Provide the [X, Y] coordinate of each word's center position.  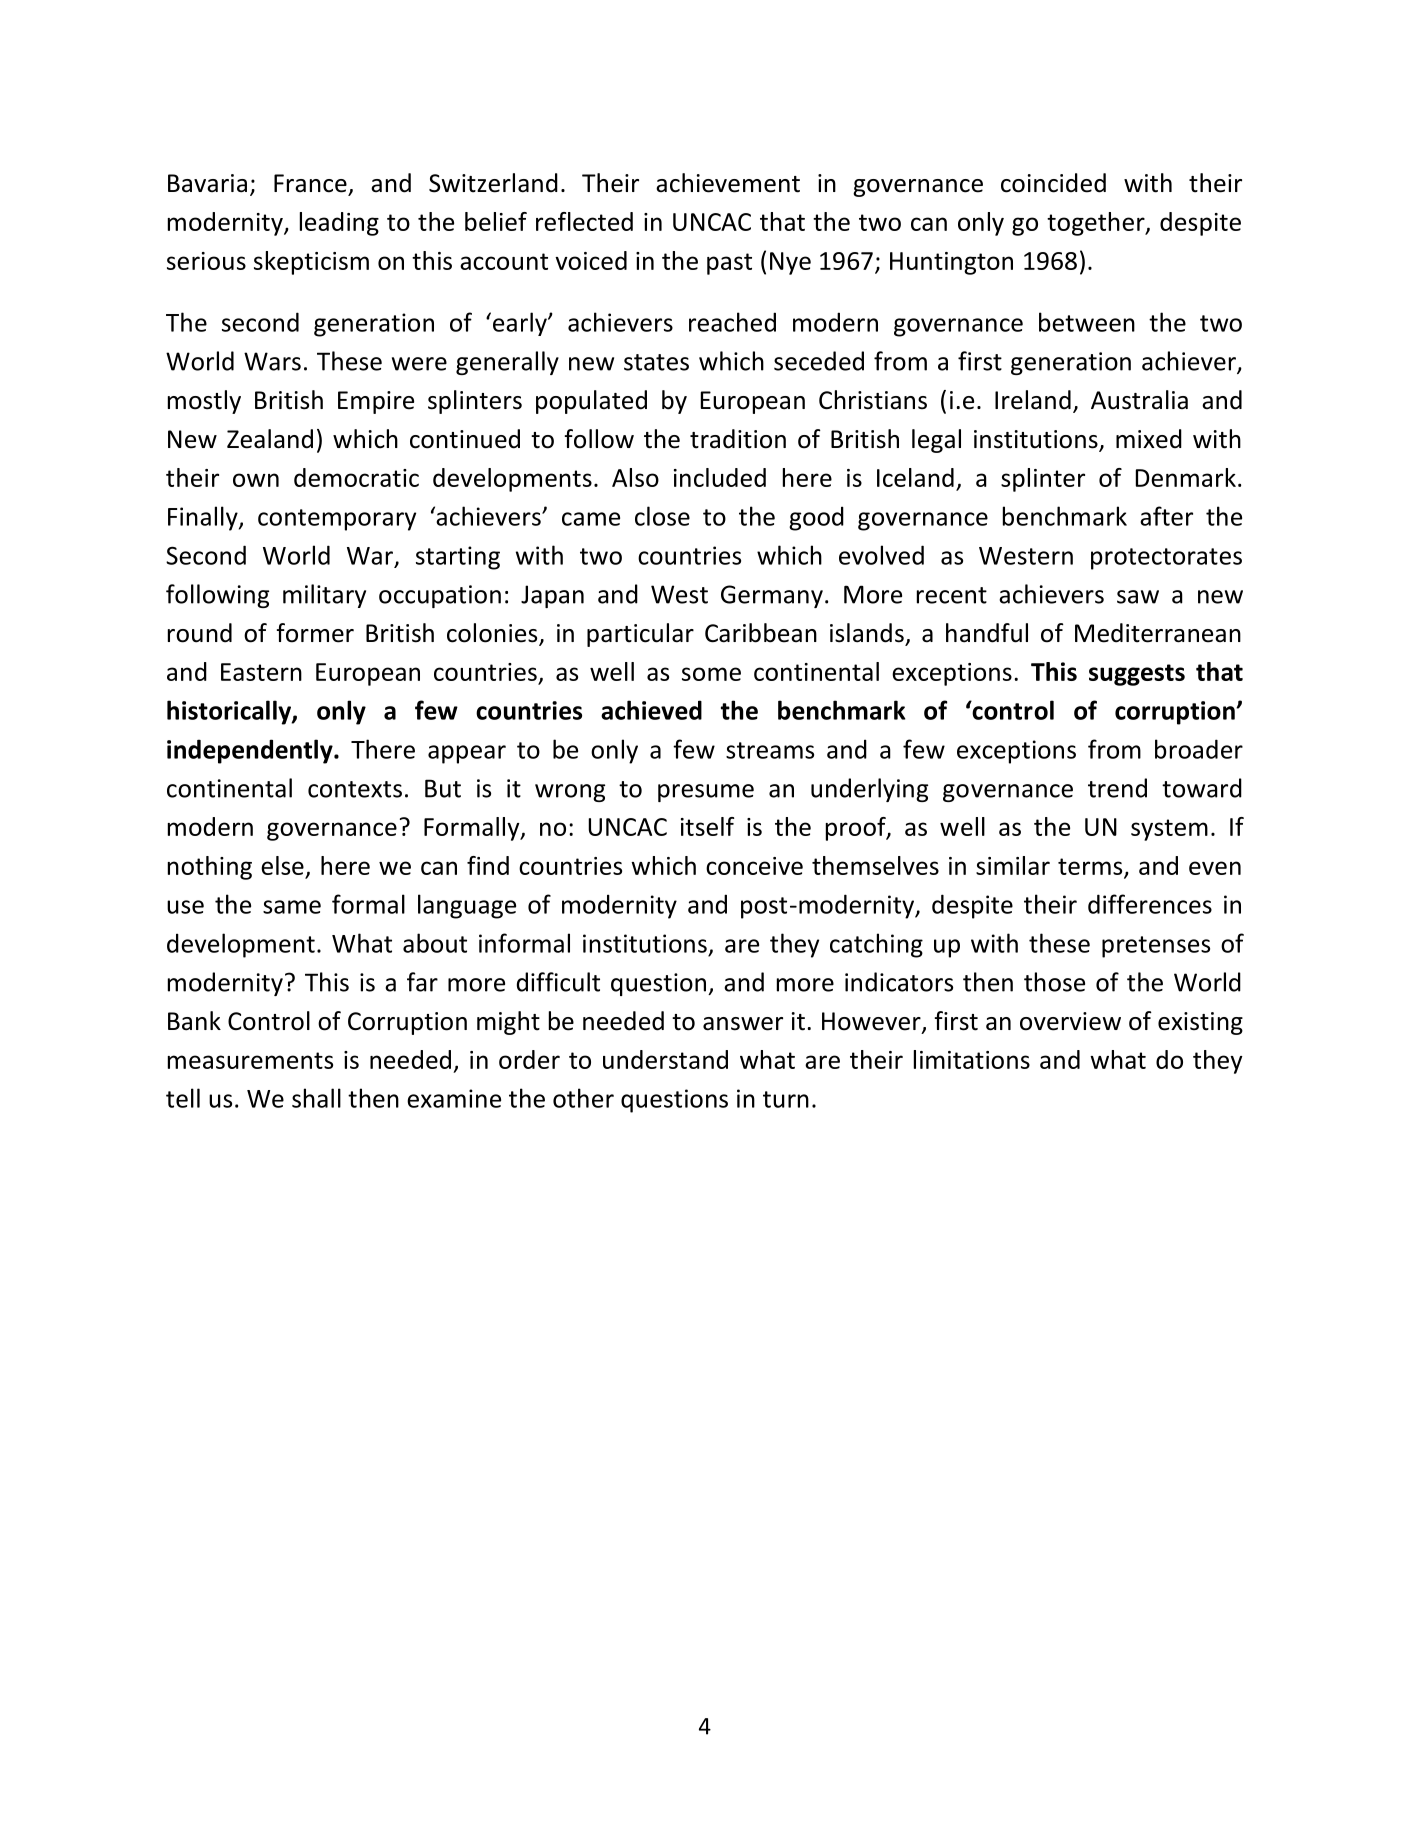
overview [1070, 1021]
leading [339, 224]
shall [316, 1098]
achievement [728, 183]
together [1097, 224]
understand [665, 1059]
